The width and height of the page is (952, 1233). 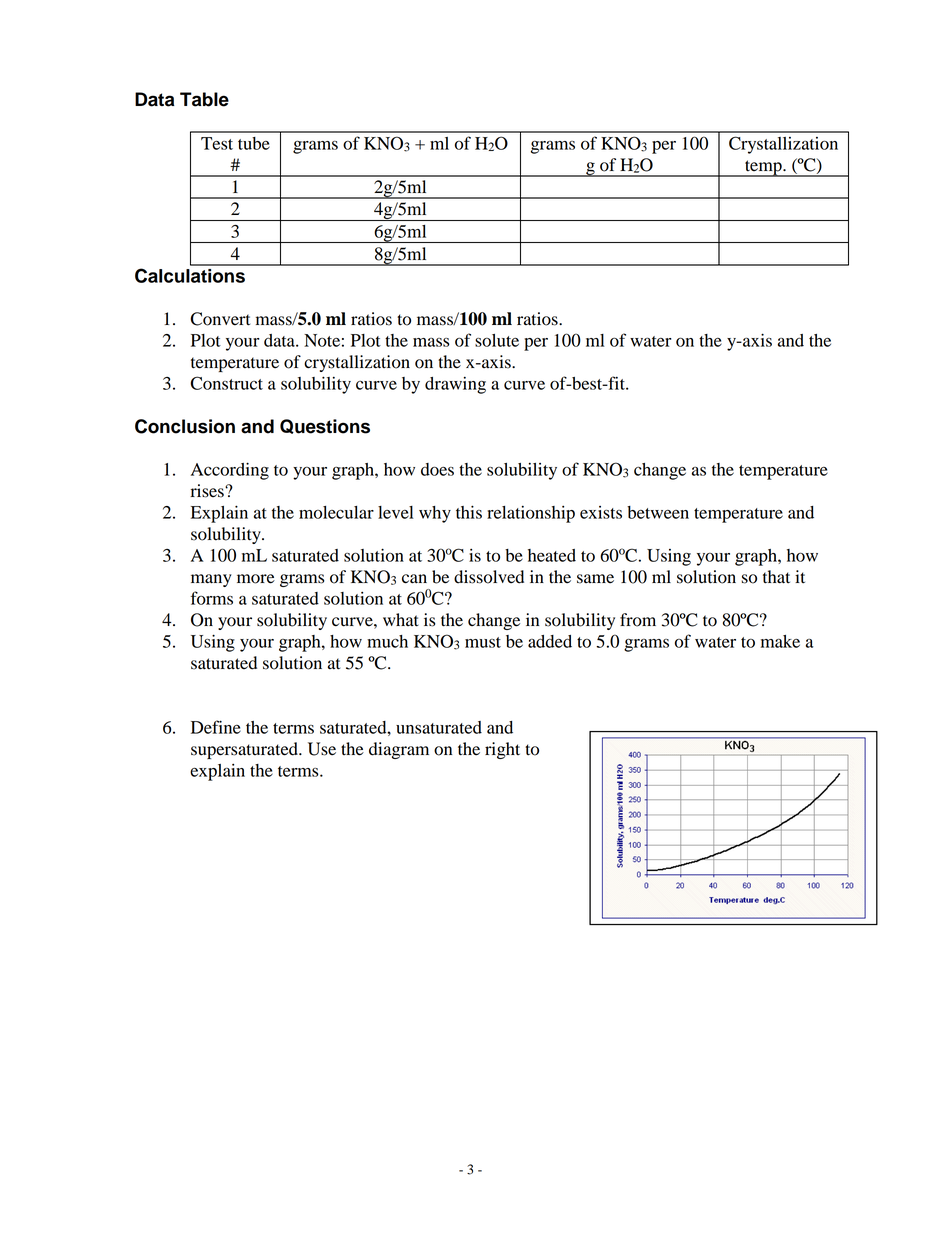 I want to click on between, so click(x=658, y=512).
